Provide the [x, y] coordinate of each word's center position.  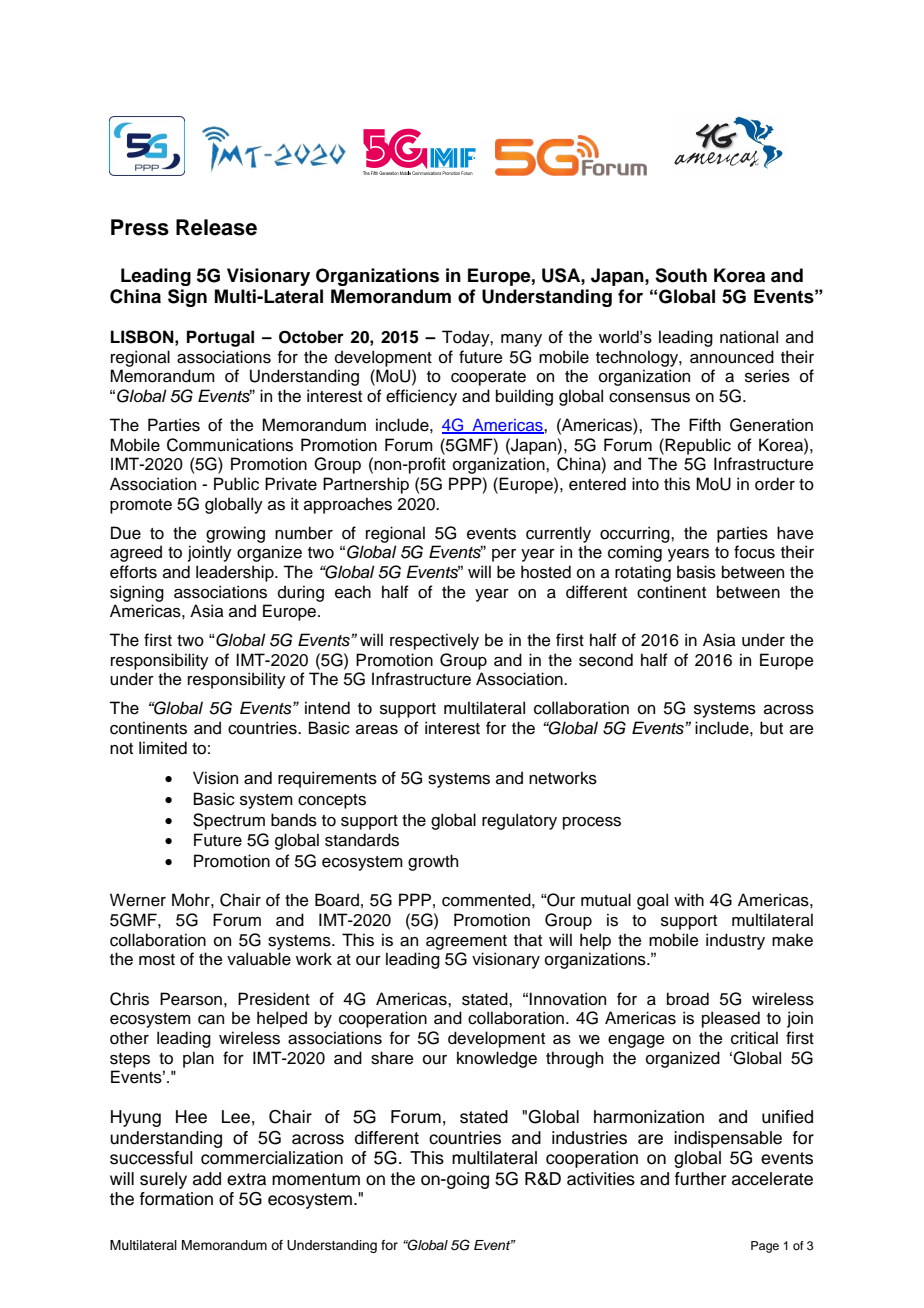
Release [216, 227]
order [775, 484]
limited [163, 748]
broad [688, 999]
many [521, 340]
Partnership [366, 485]
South [681, 275]
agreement [466, 942]
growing [235, 534]
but [771, 728]
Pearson [191, 999]
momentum [316, 1179]
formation [176, 1199]
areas [377, 730]
